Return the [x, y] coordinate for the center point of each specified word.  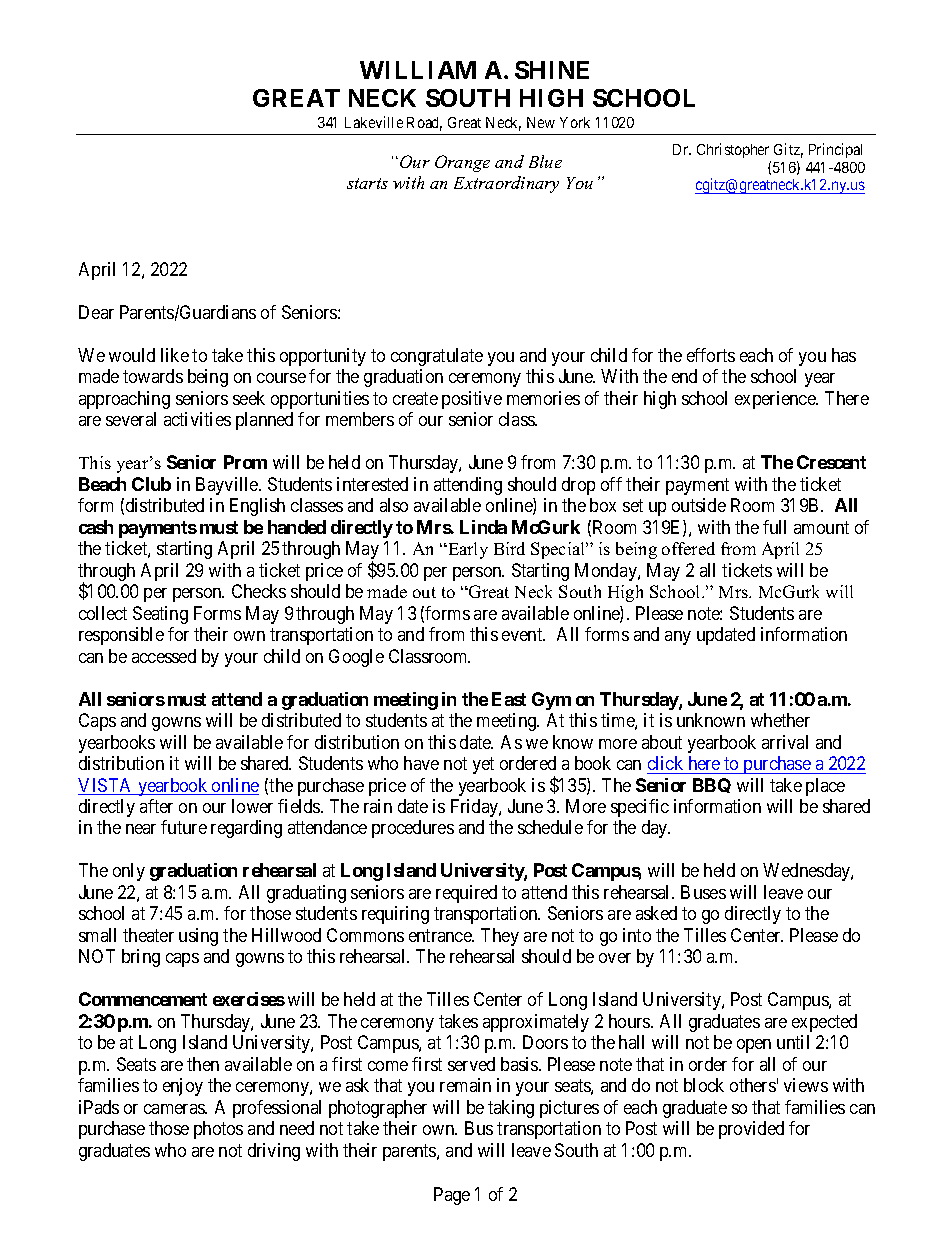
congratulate [437, 357]
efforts [711, 355]
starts [367, 183]
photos [218, 1130]
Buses [703, 892]
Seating [160, 615]
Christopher [733, 150]
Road [424, 124]
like [175, 355]
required [466, 894]
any [678, 638]
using [198, 937]
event [523, 634]
